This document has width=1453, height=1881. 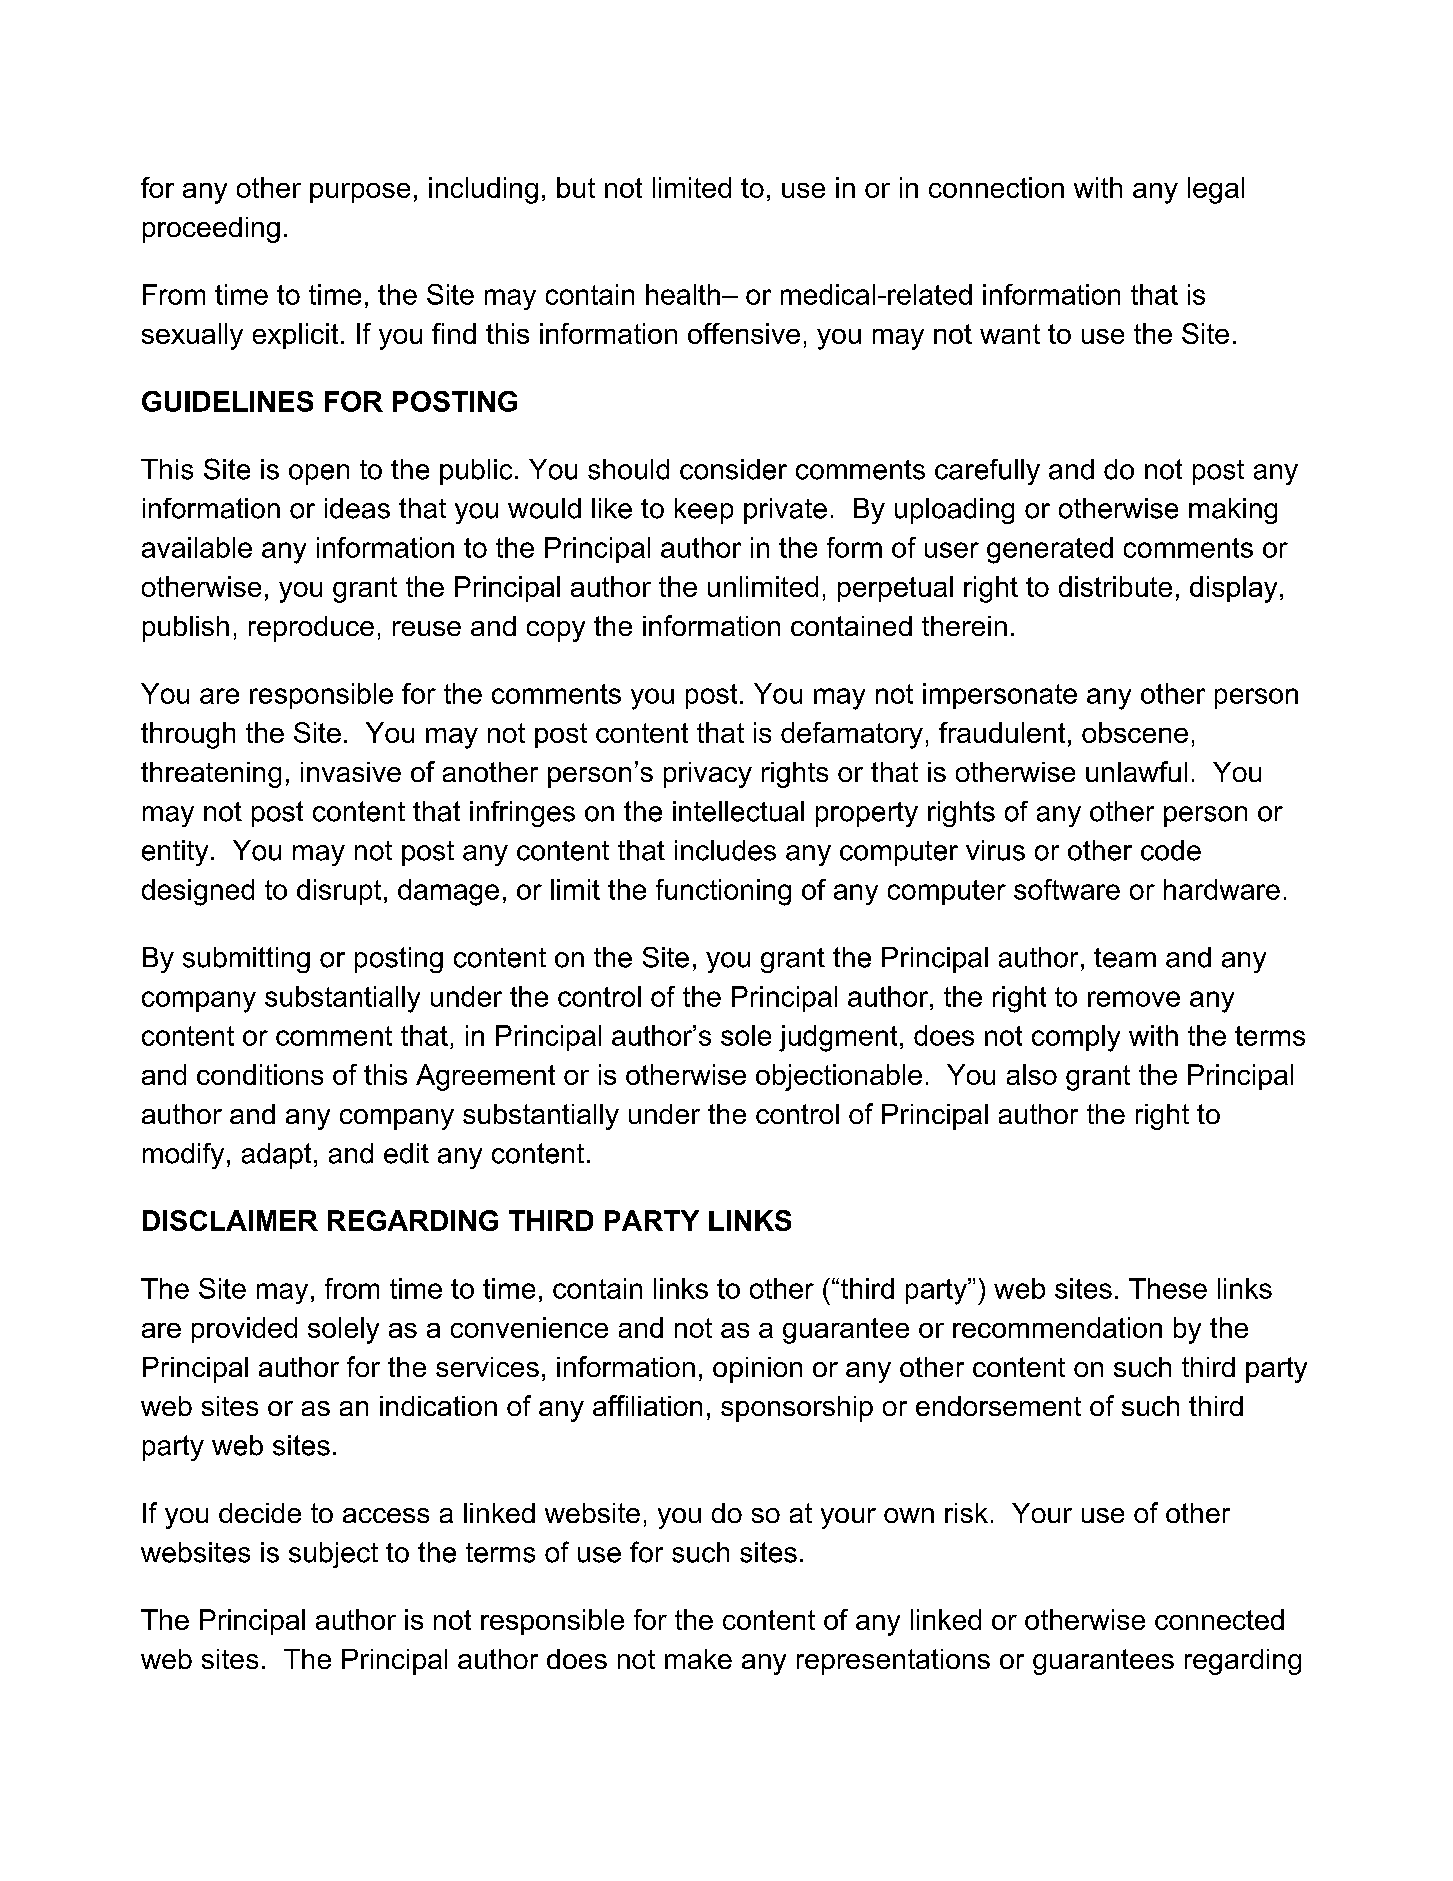 What do you see at coordinates (698, 1659) in the document?
I see `make` at bounding box center [698, 1659].
